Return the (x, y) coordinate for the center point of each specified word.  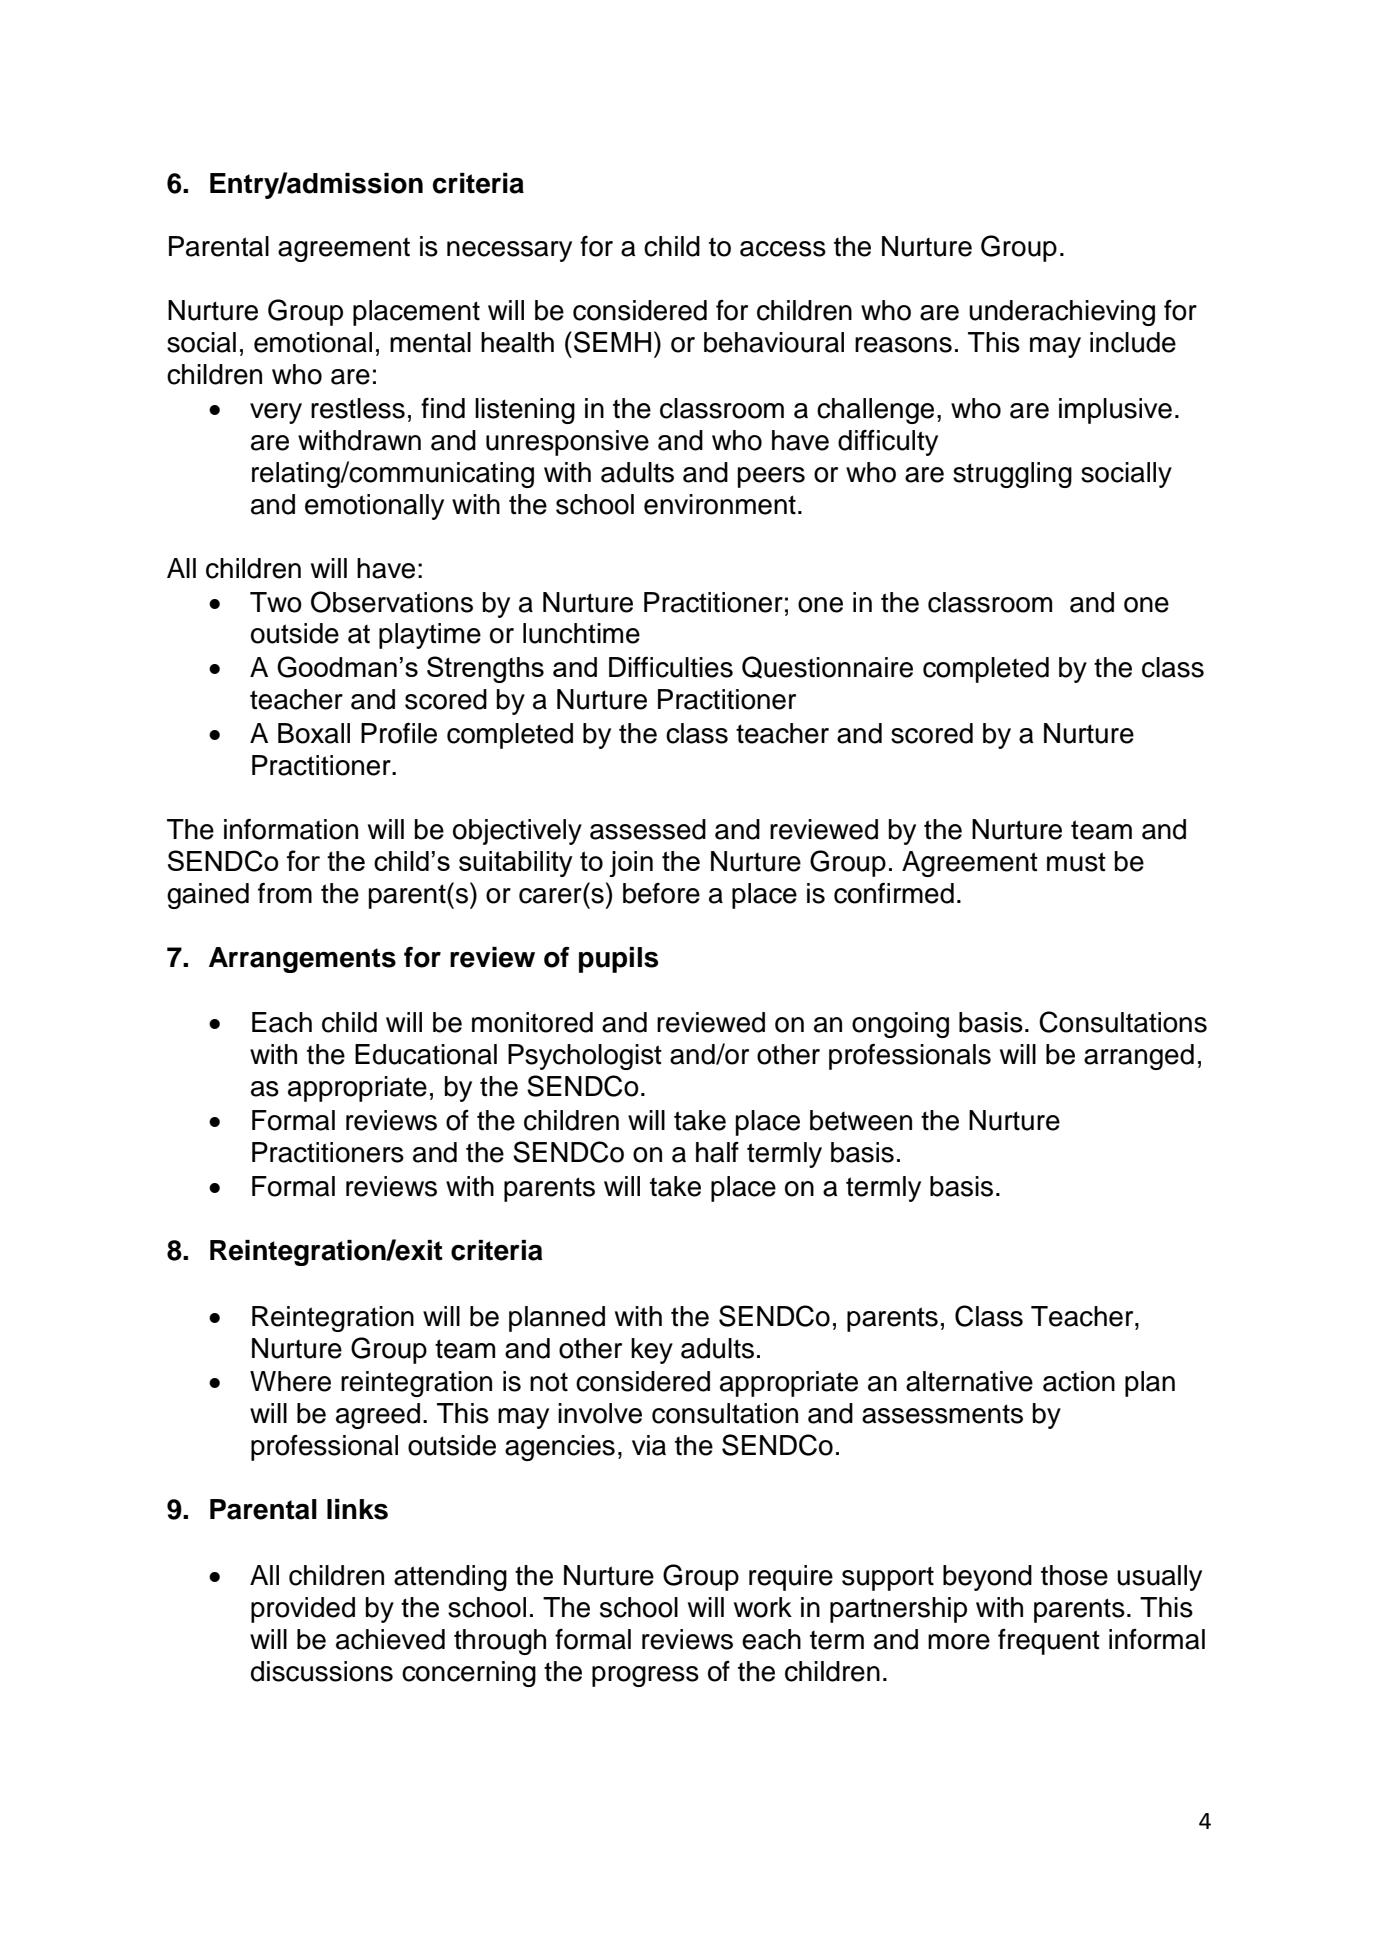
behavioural (774, 342)
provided (303, 1610)
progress (645, 1676)
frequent (1049, 1641)
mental (430, 342)
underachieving (1062, 313)
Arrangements (302, 960)
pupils (618, 960)
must (1076, 862)
